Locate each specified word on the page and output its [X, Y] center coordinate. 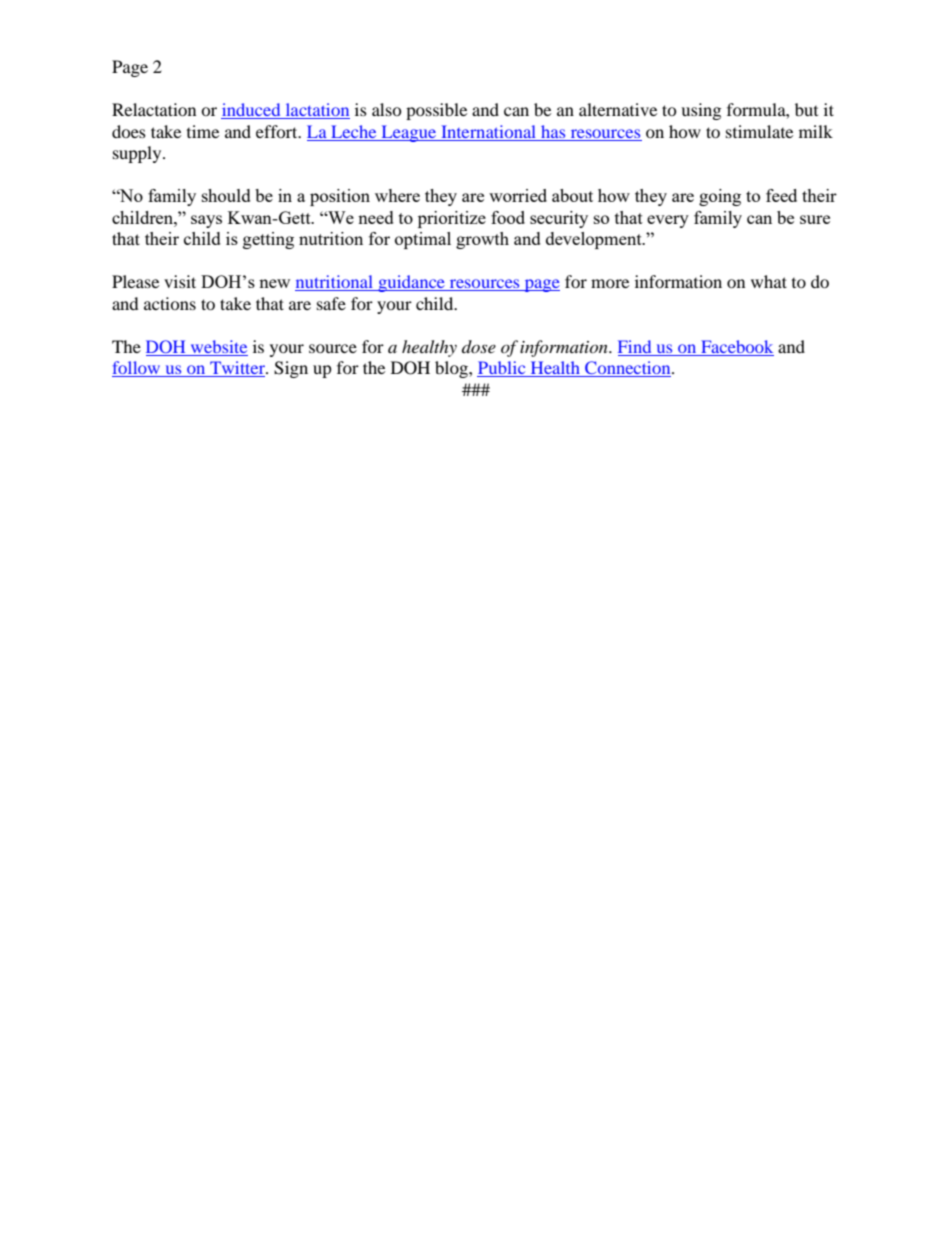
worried [518, 195]
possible [436, 111]
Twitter [237, 369]
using [701, 111]
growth [482, 240]
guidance [411, 283]
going [720, 197]
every [668, 221]
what [769, 281]
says [206, 221]
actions [170, 303]
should [226, 195]
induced [252, 111]
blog [452, 369]
